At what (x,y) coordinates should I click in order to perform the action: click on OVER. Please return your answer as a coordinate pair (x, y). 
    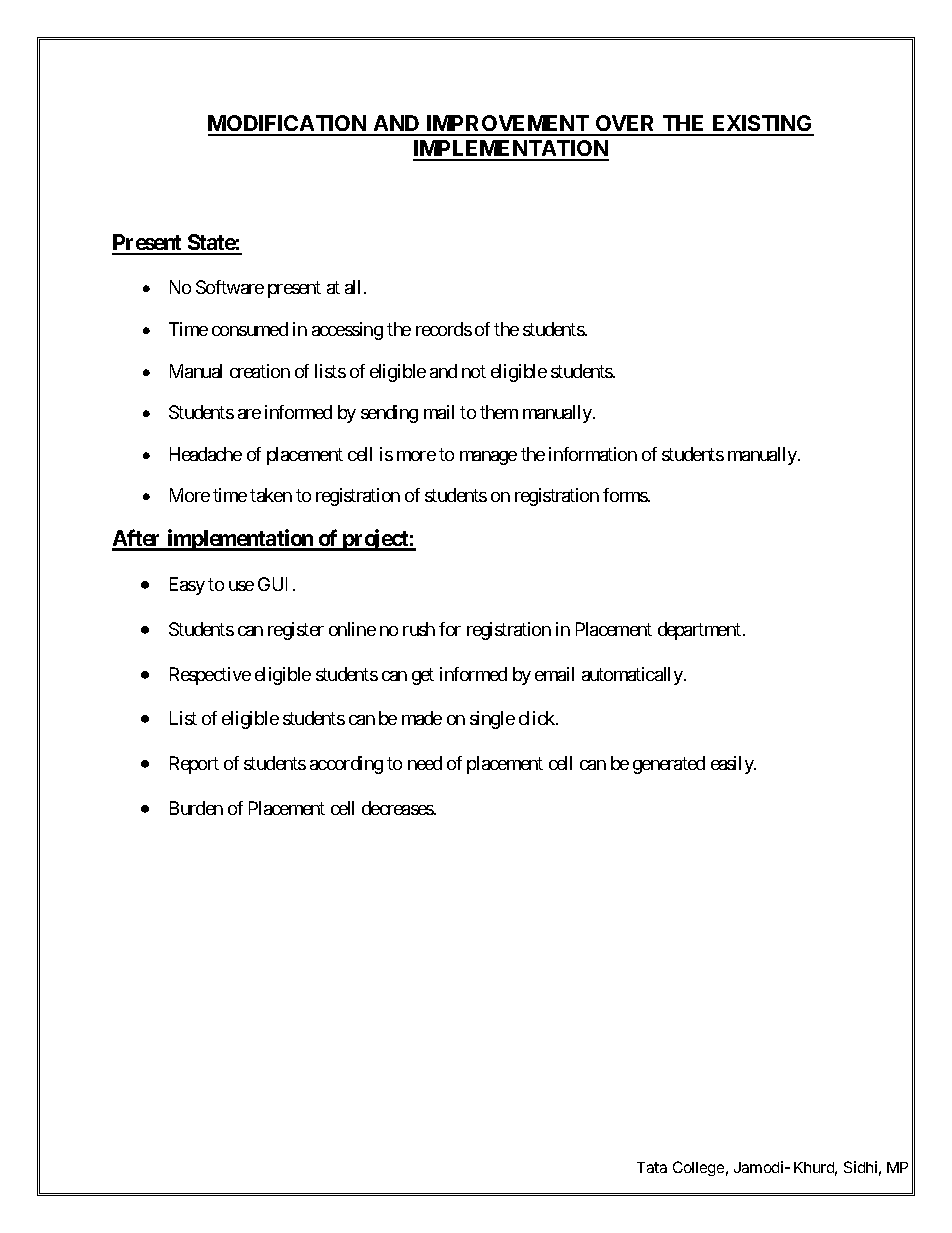
    Looking at the image, I should click on (625, 125).
